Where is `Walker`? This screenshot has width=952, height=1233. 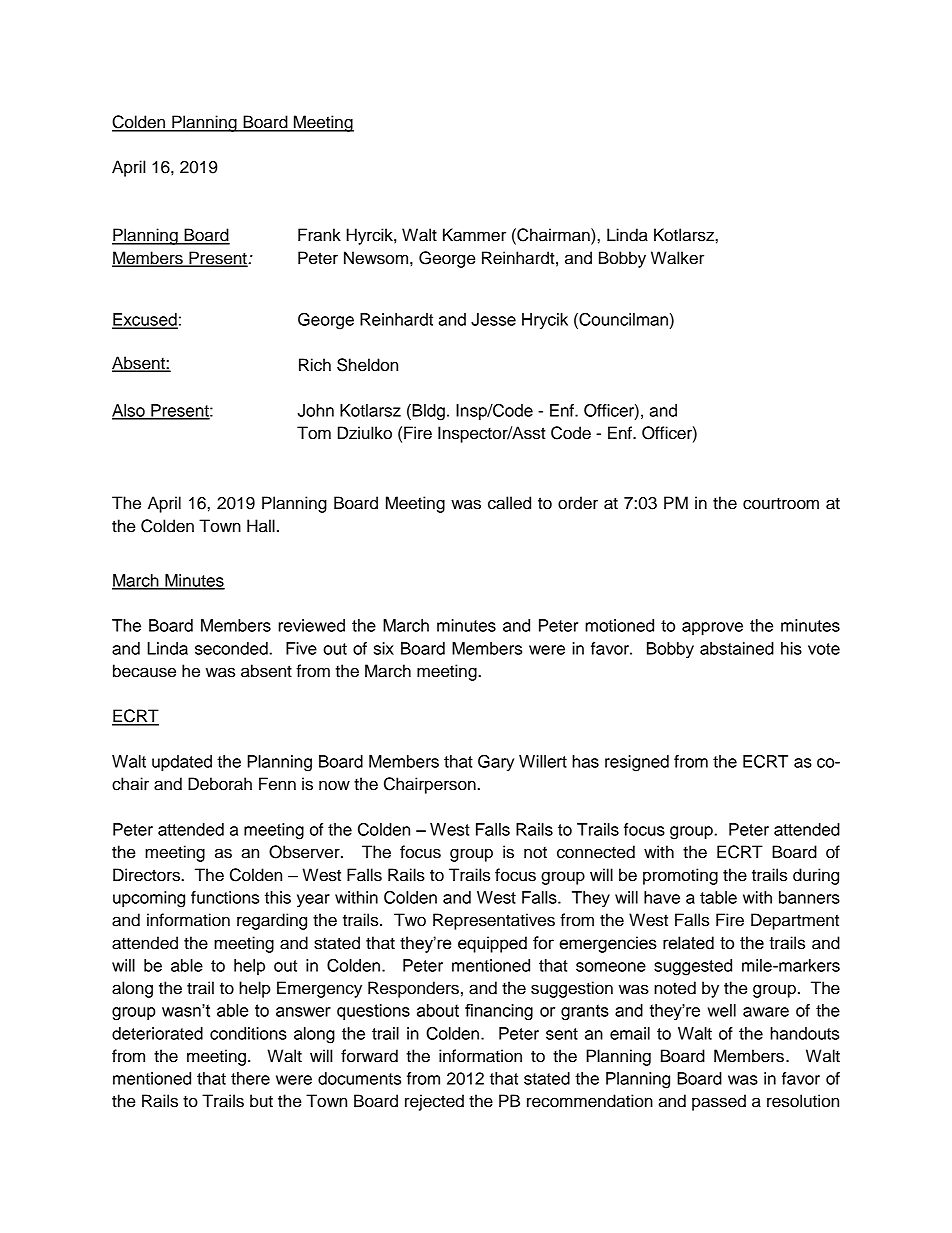 Walker is located at coordinates (677, 258).
